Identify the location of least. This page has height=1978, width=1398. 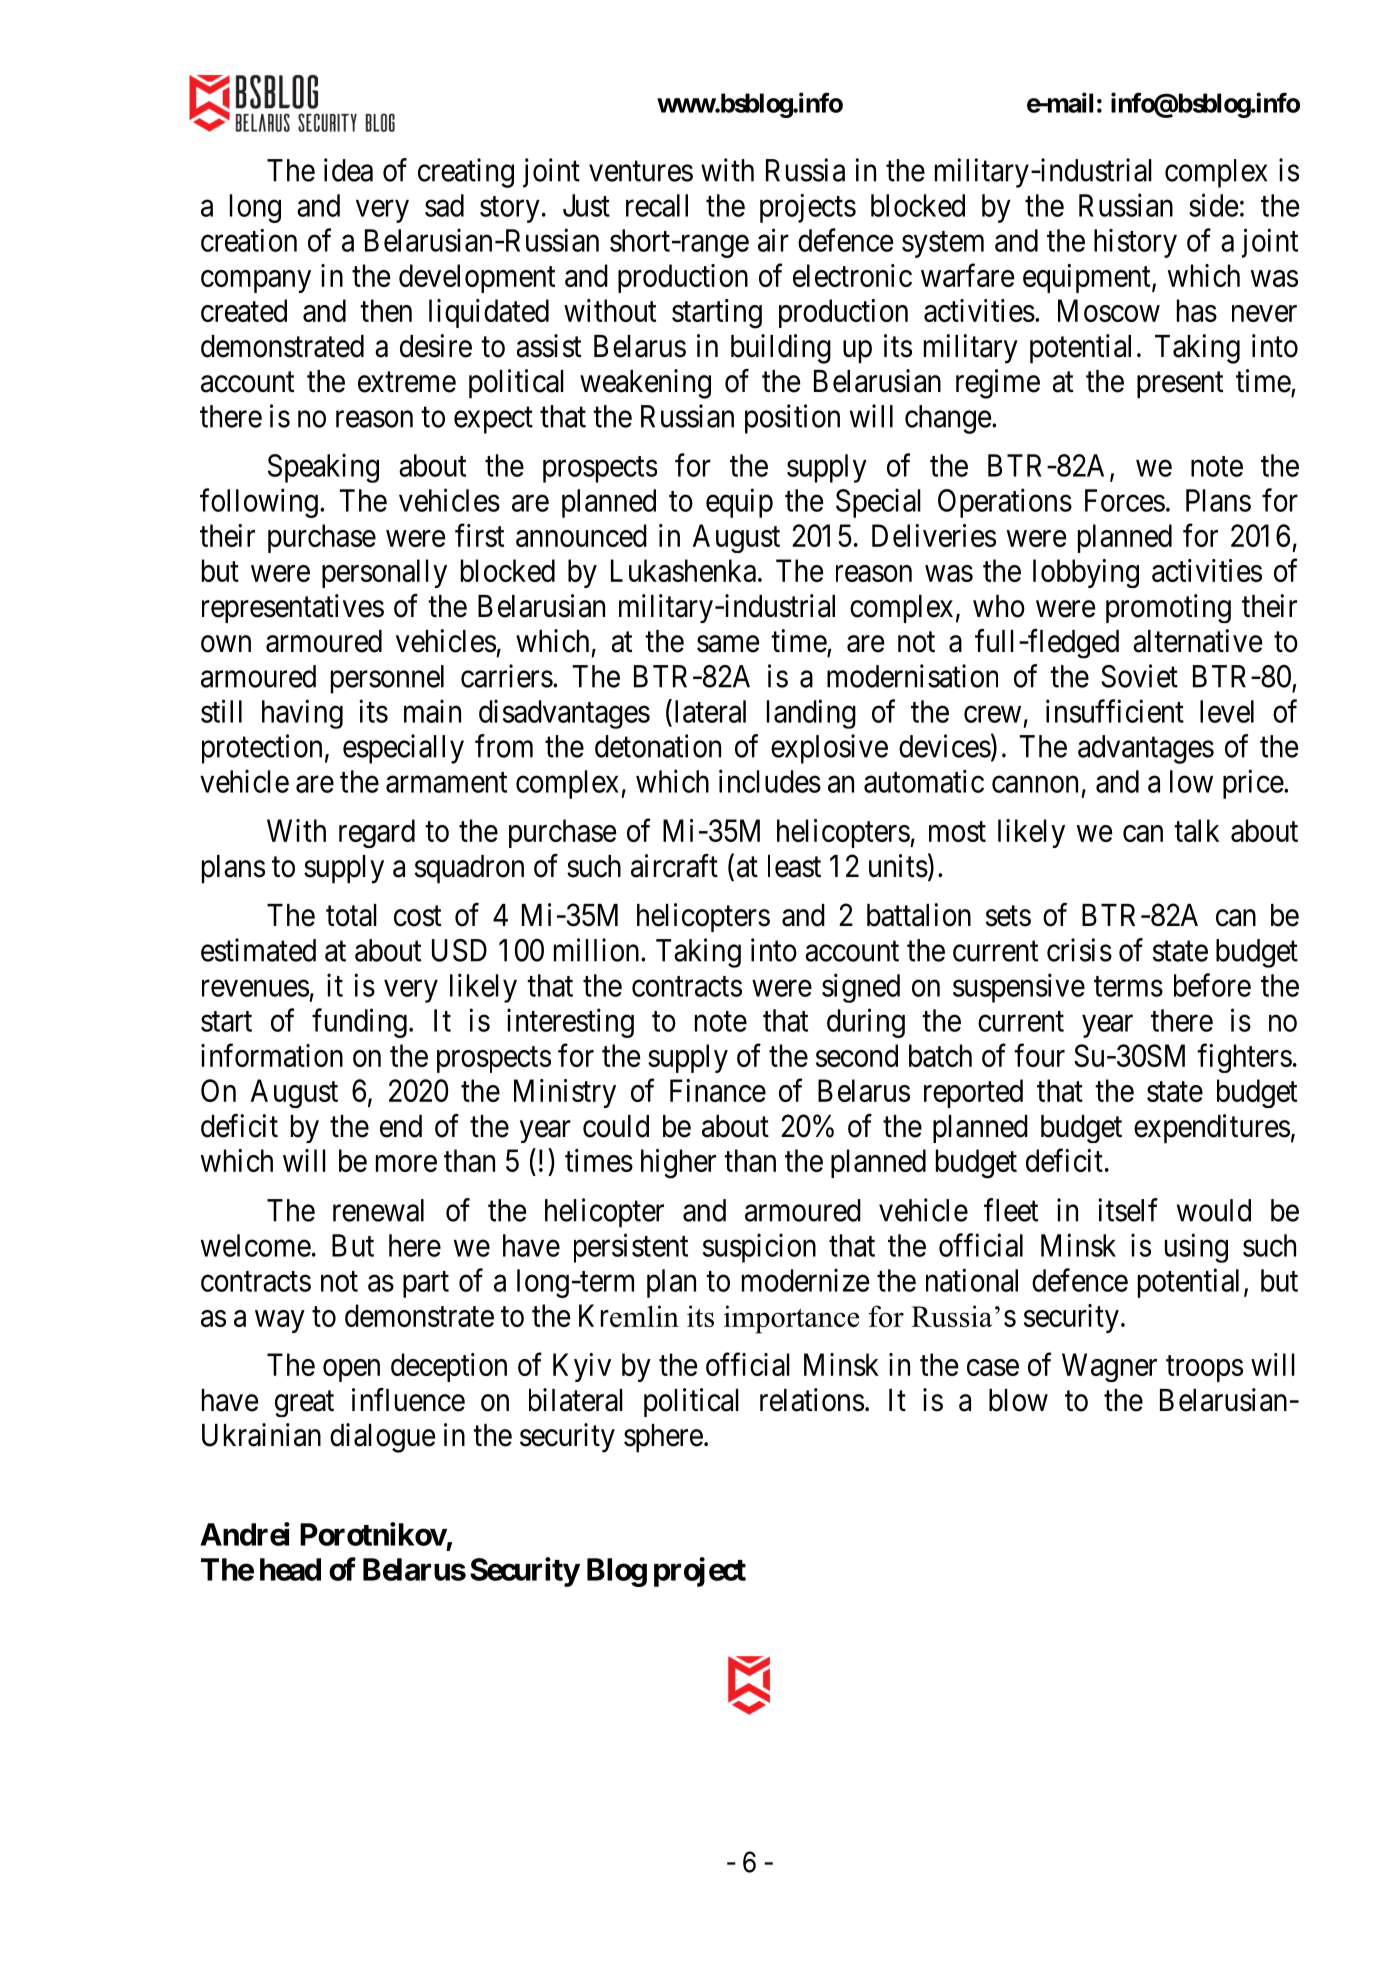
(794, 866).
